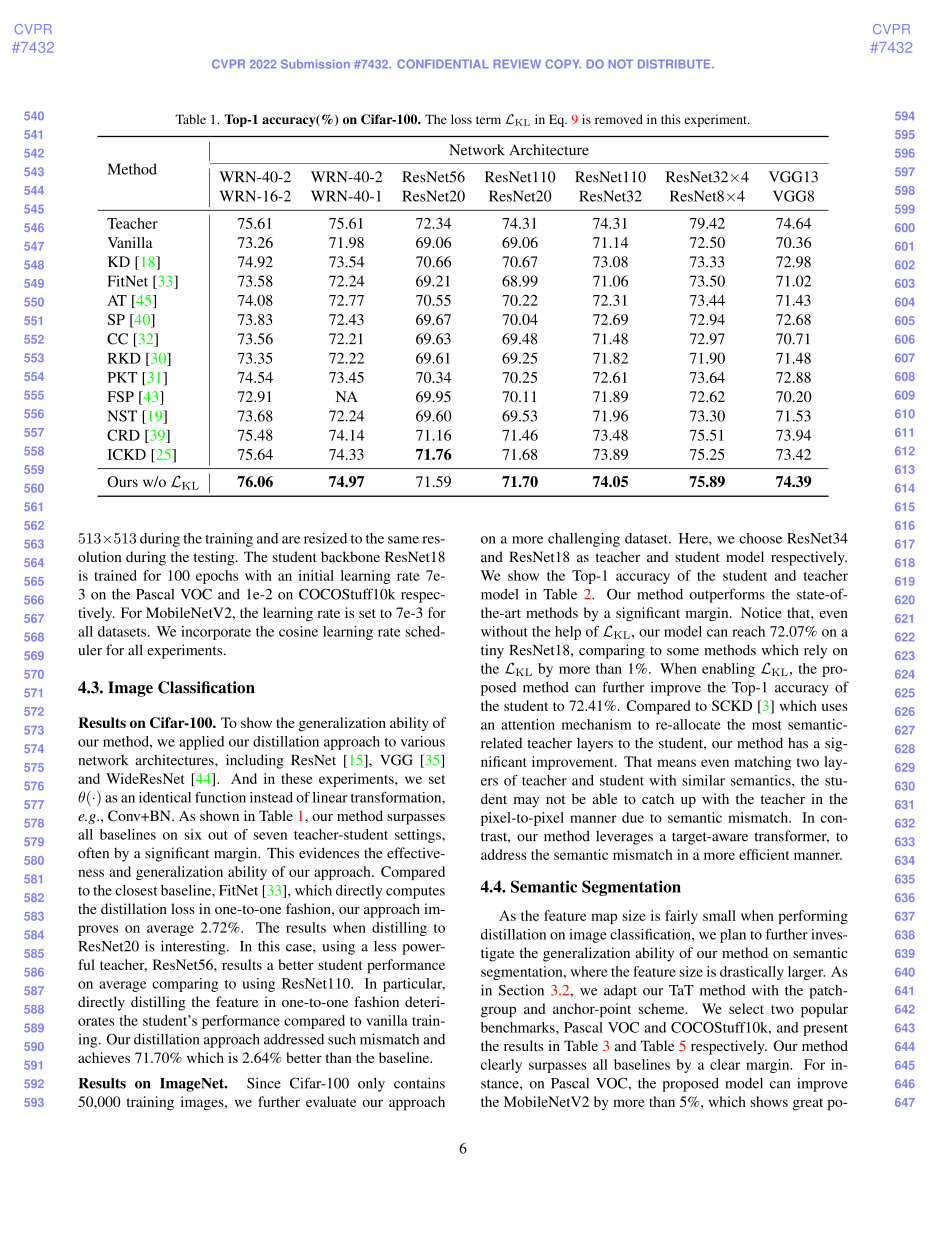 This page has width=952, height=1233. What do you see at coordinates (419, 1083) in the page?
I see `contains` at bounding box center [419, 1083].
